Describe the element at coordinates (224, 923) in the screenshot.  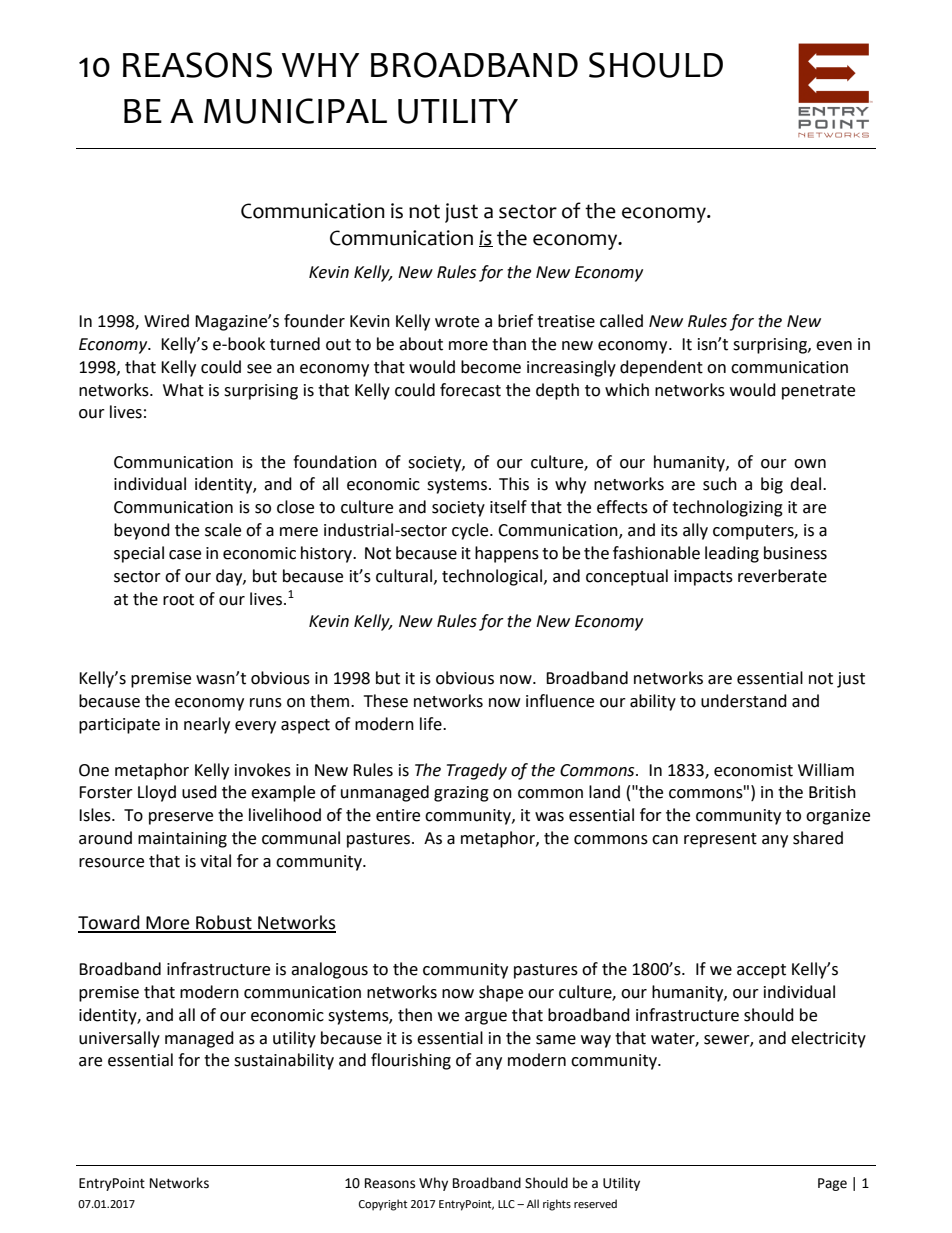
I see `Robust` at that location.
